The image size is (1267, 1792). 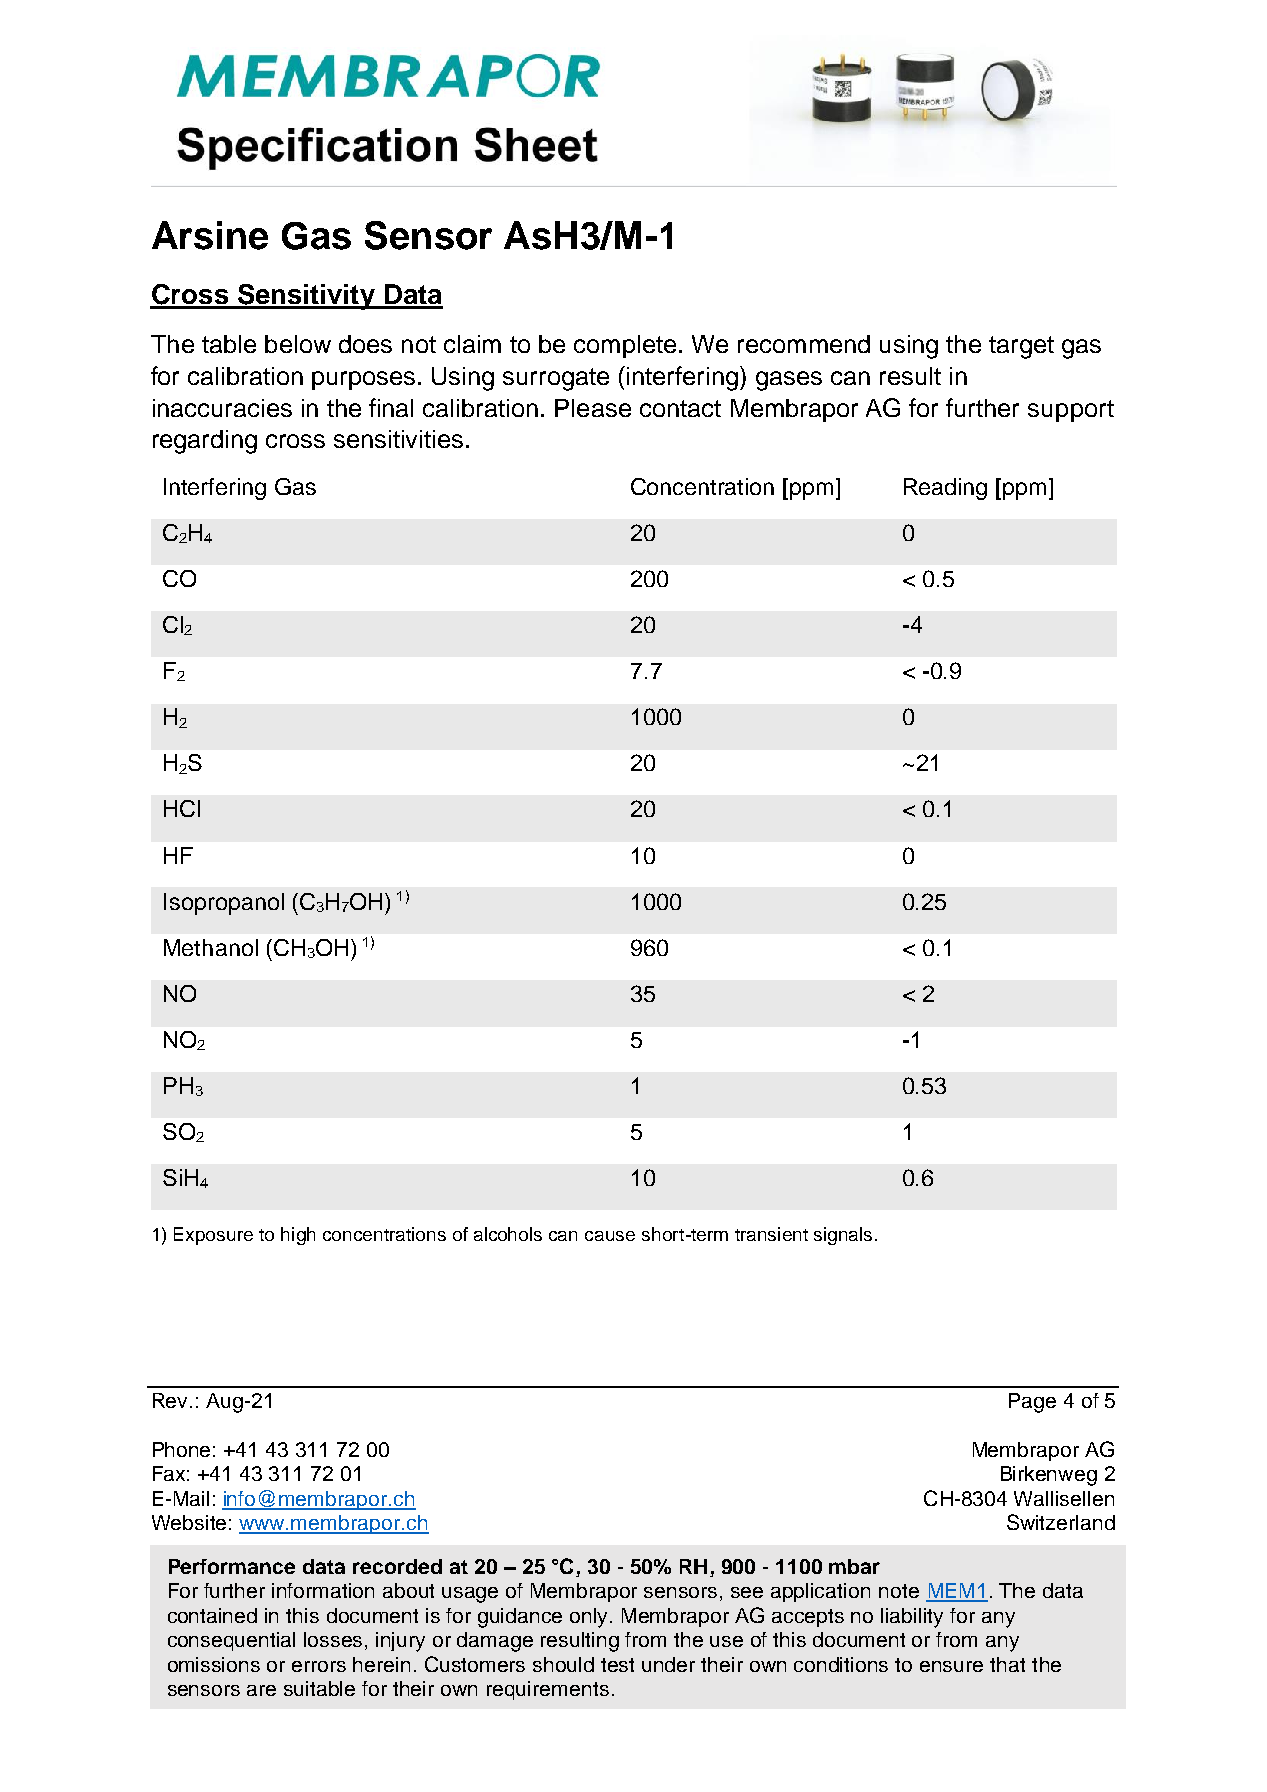 What do you see at coordinates (843, 1236) in the screenshot?
I see `signals` at bounding box center [843, 1236].
